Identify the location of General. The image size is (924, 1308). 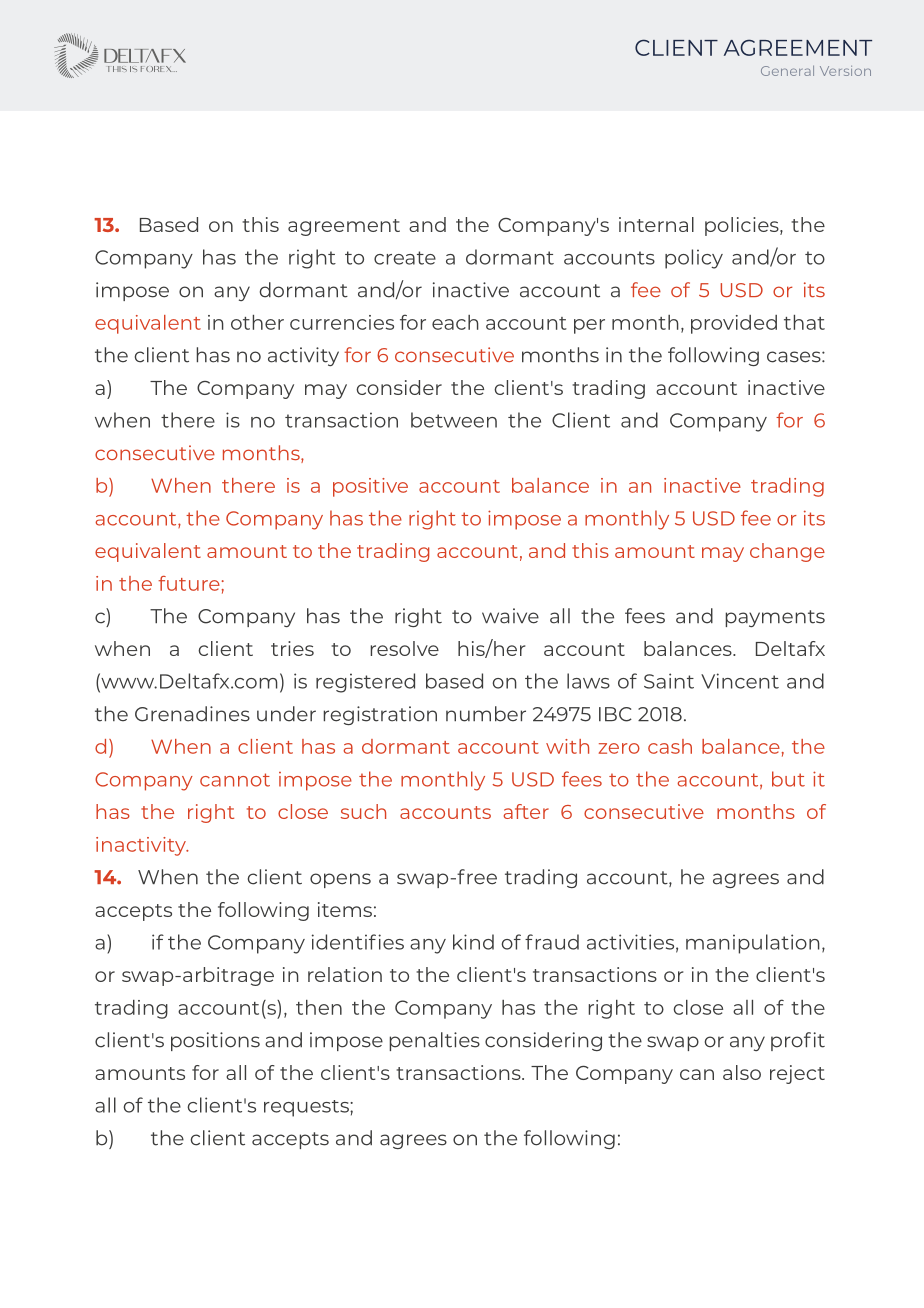
(787, 70).
